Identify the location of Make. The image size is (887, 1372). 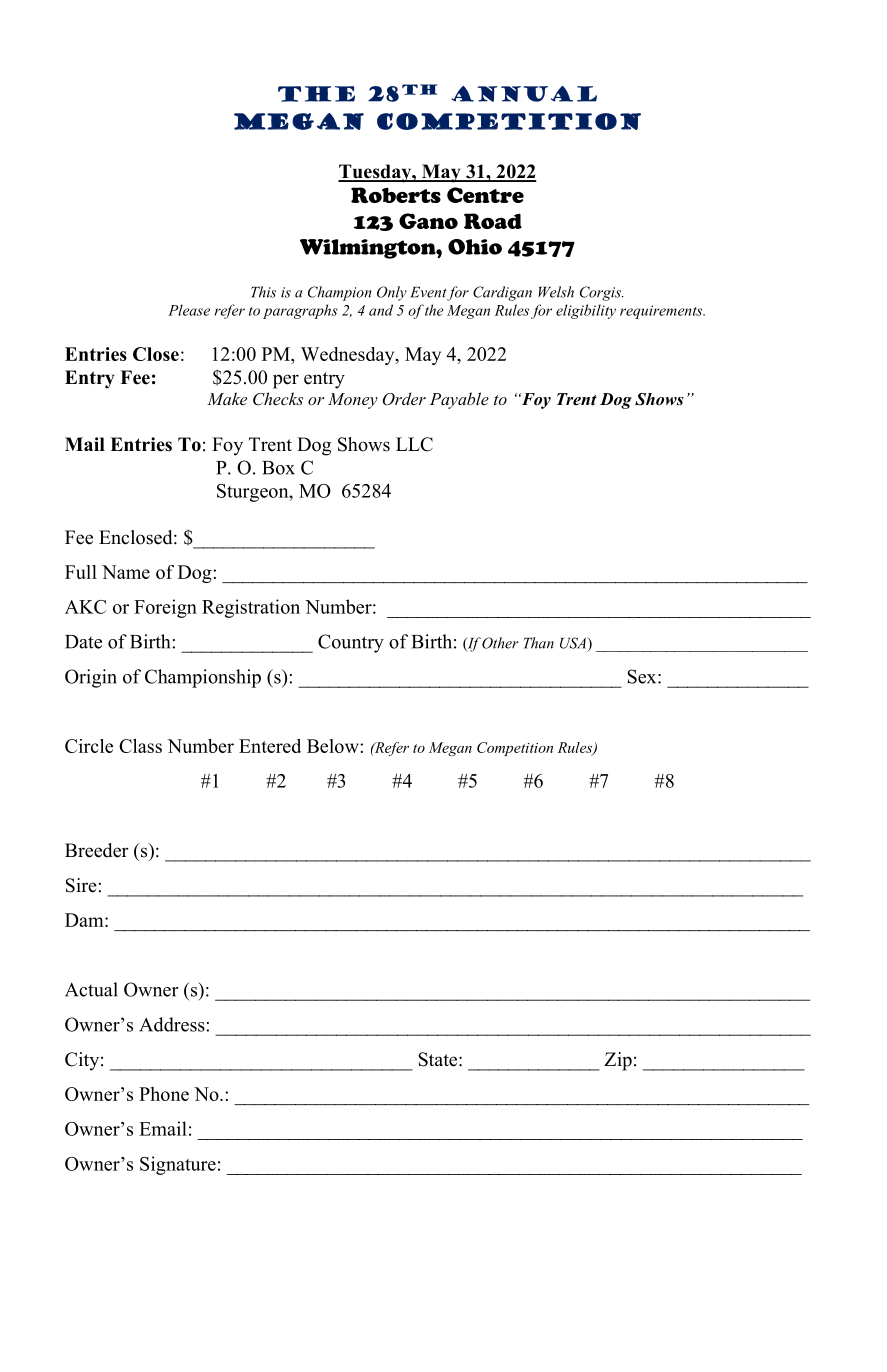
(227, 398).
